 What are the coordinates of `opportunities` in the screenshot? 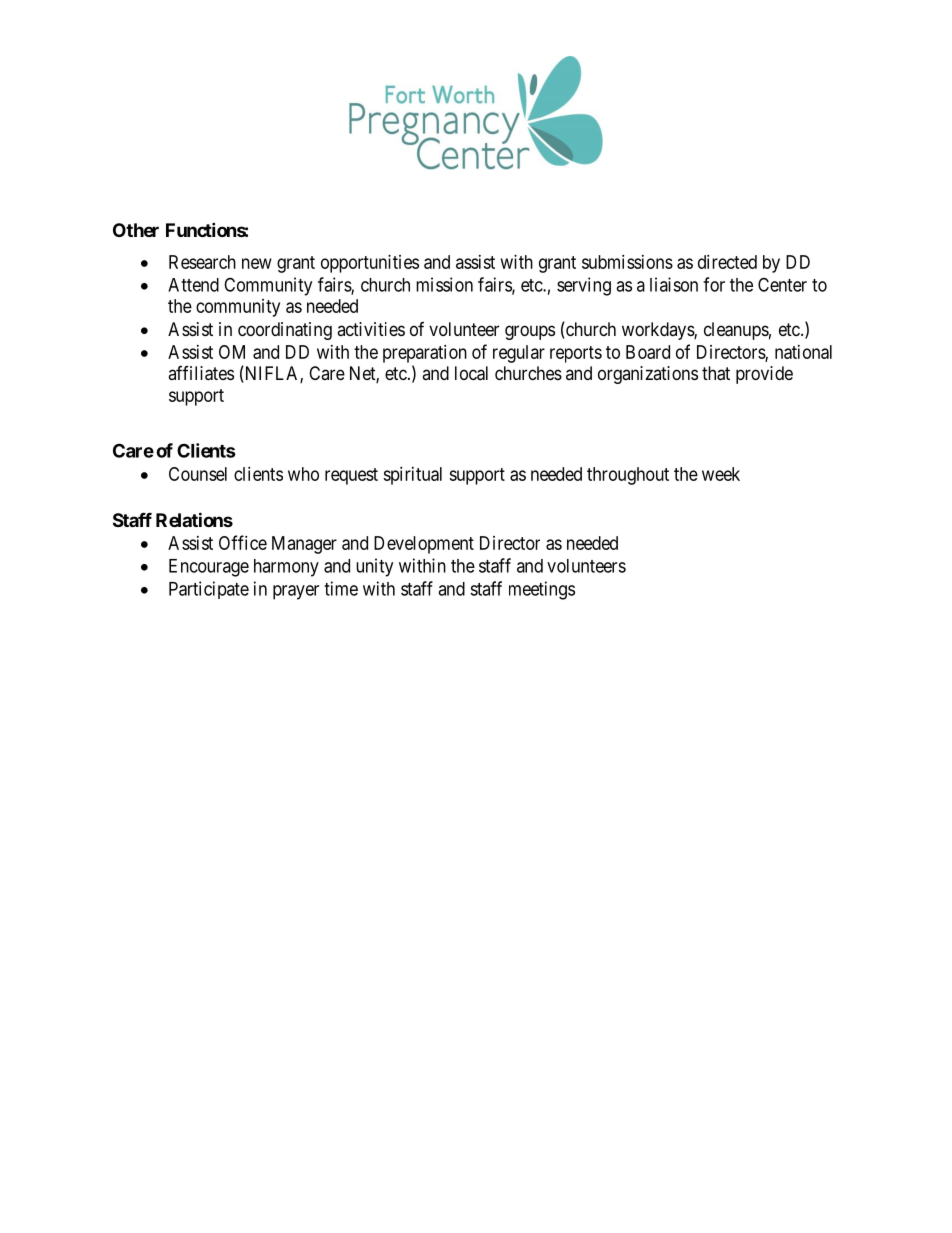 It's located at (370, 264).
